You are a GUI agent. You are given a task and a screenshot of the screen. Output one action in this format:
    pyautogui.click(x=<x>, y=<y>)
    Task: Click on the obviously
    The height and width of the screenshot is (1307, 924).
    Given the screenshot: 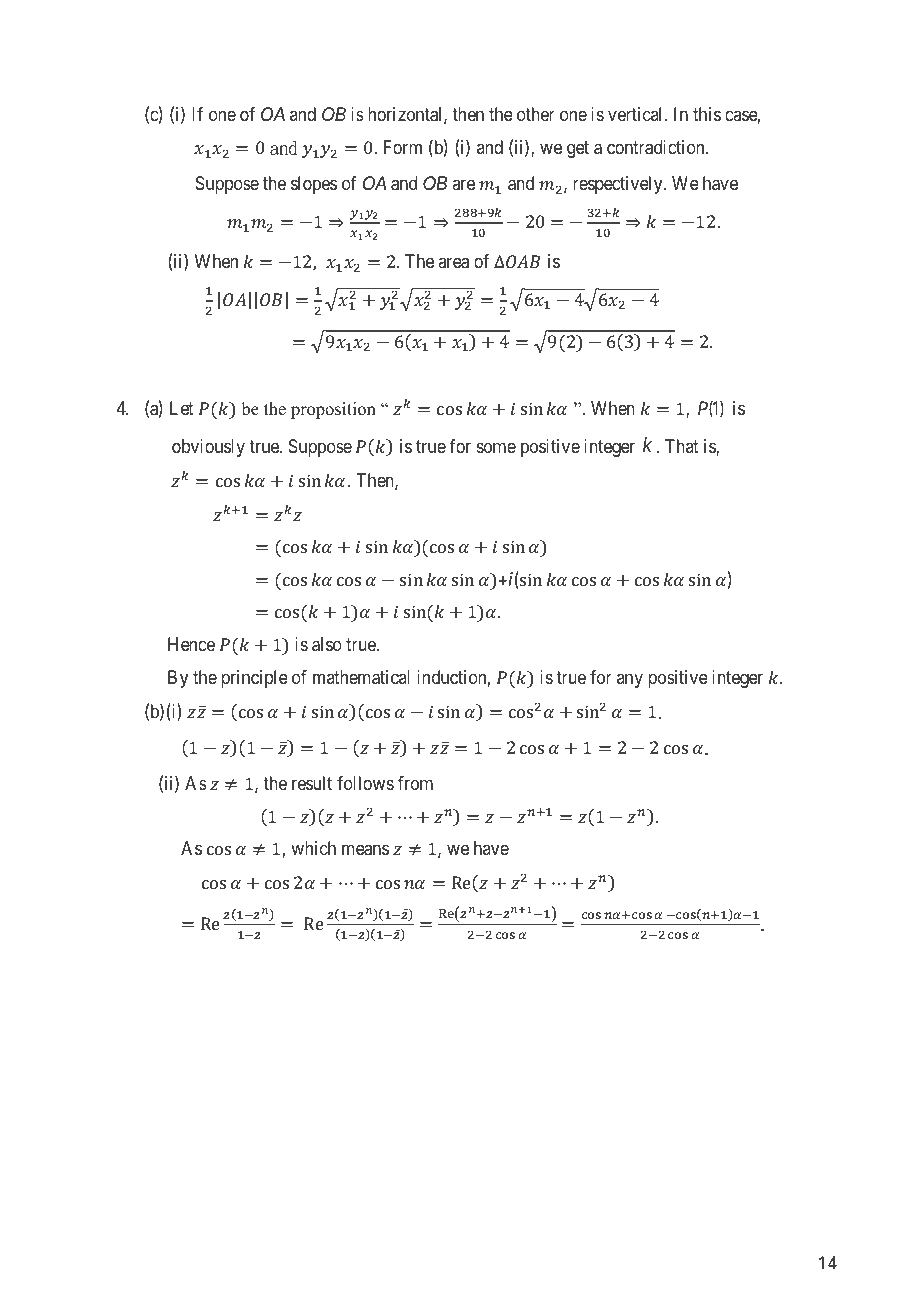 What is the action you would take?
    pyautogui.click(x=208, y=448)
